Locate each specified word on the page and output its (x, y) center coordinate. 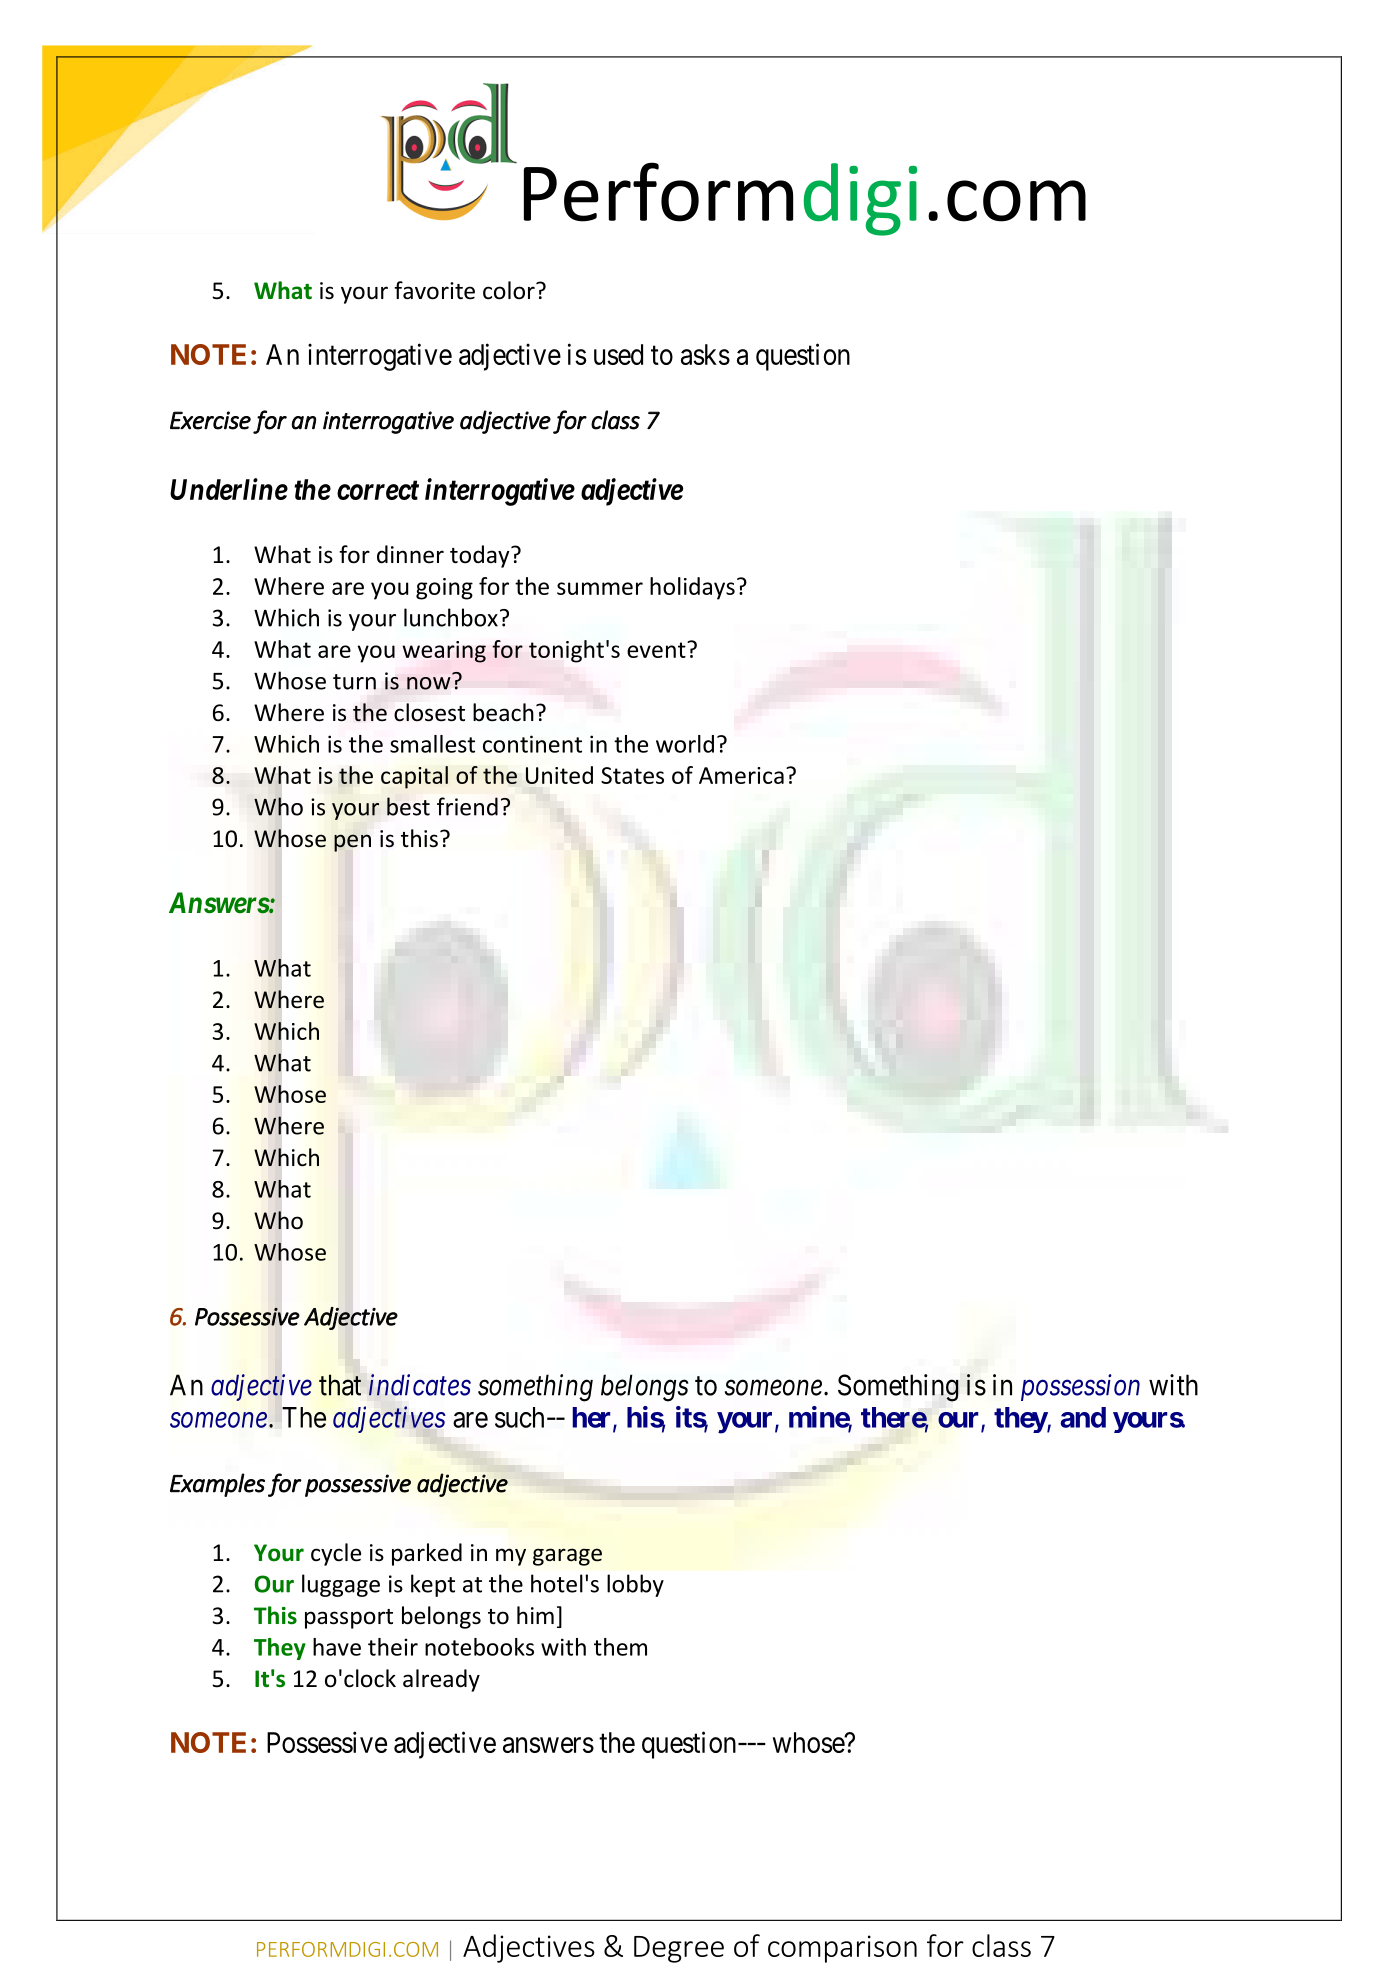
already (441, 1680)
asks (705, 354)
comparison (842, 1949)
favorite (434, 290)
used (618, 354)
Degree (679, 1949)
